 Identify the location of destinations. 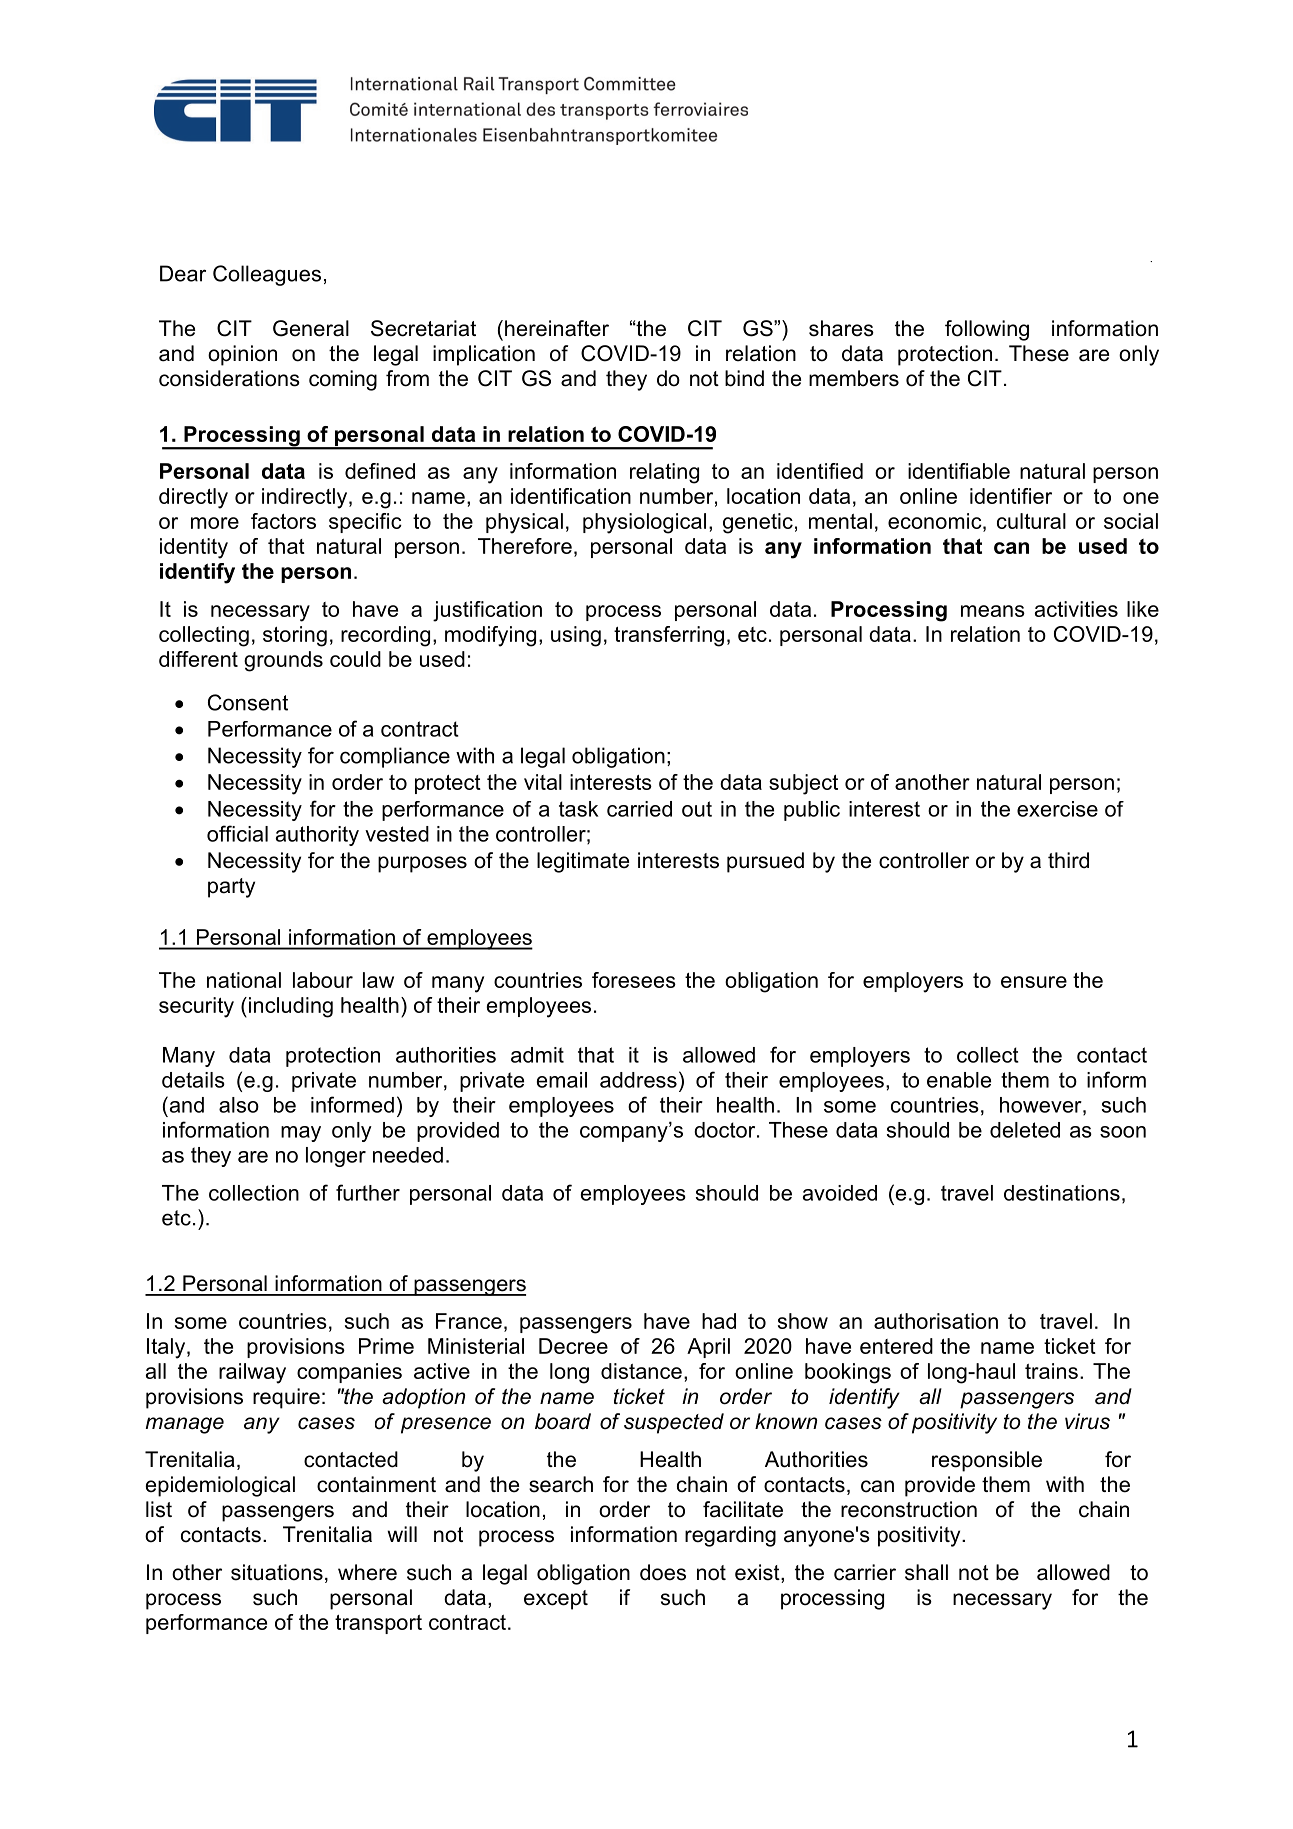
(1062, 1193).
